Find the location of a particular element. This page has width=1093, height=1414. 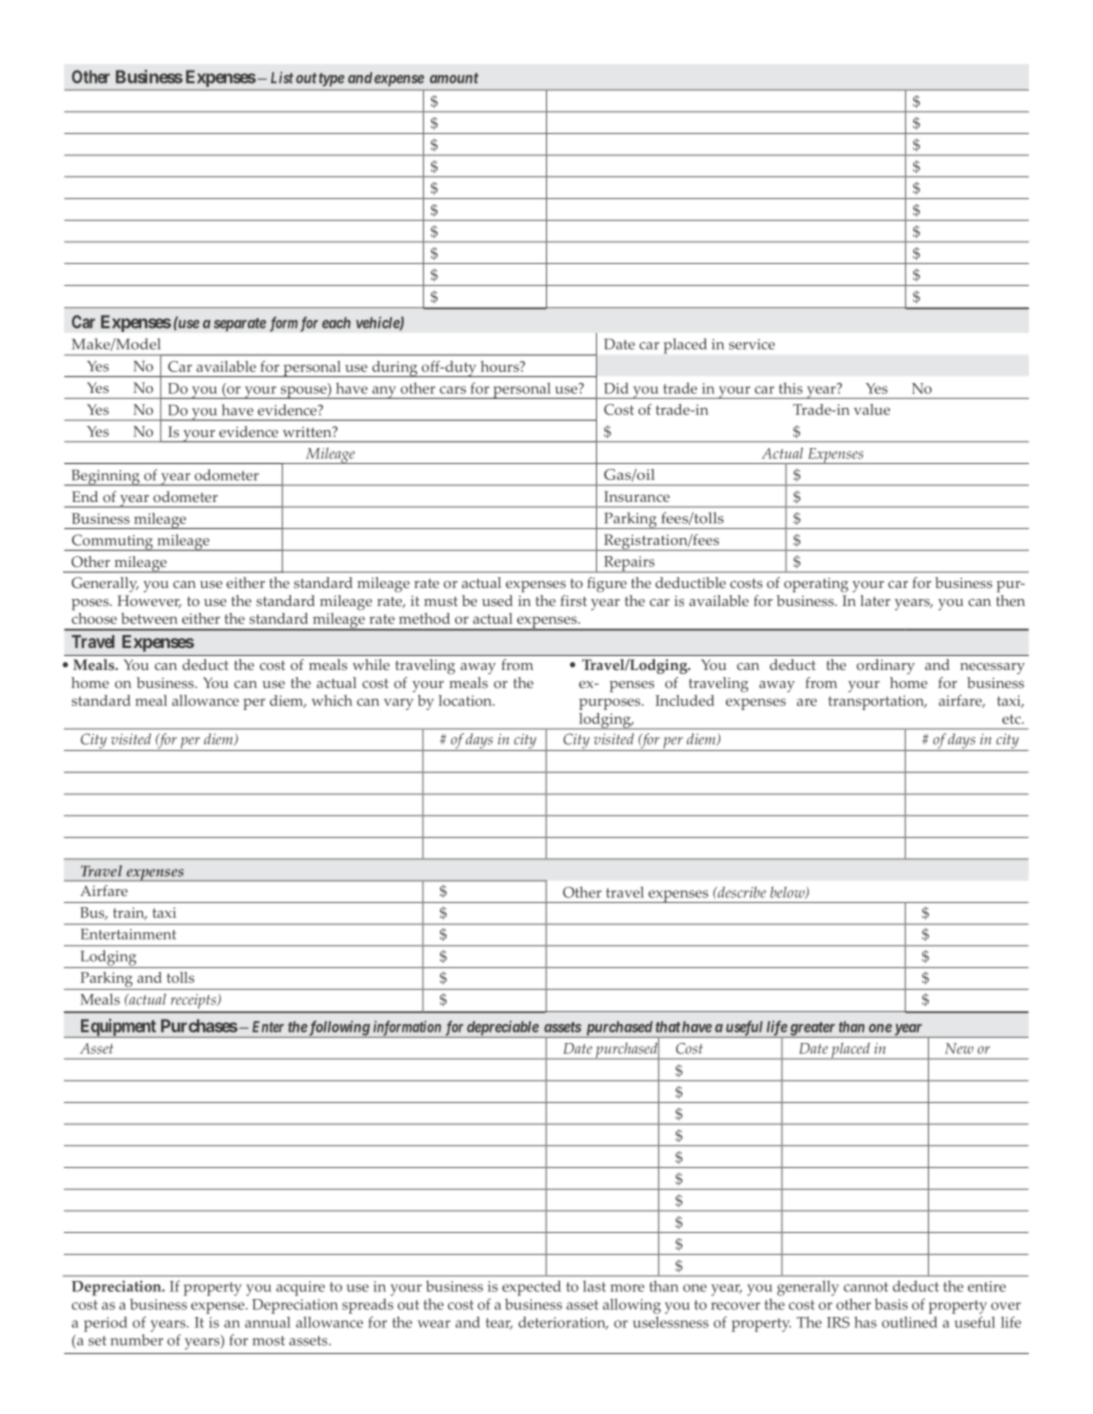

this is located at coordinates (791, 388).
